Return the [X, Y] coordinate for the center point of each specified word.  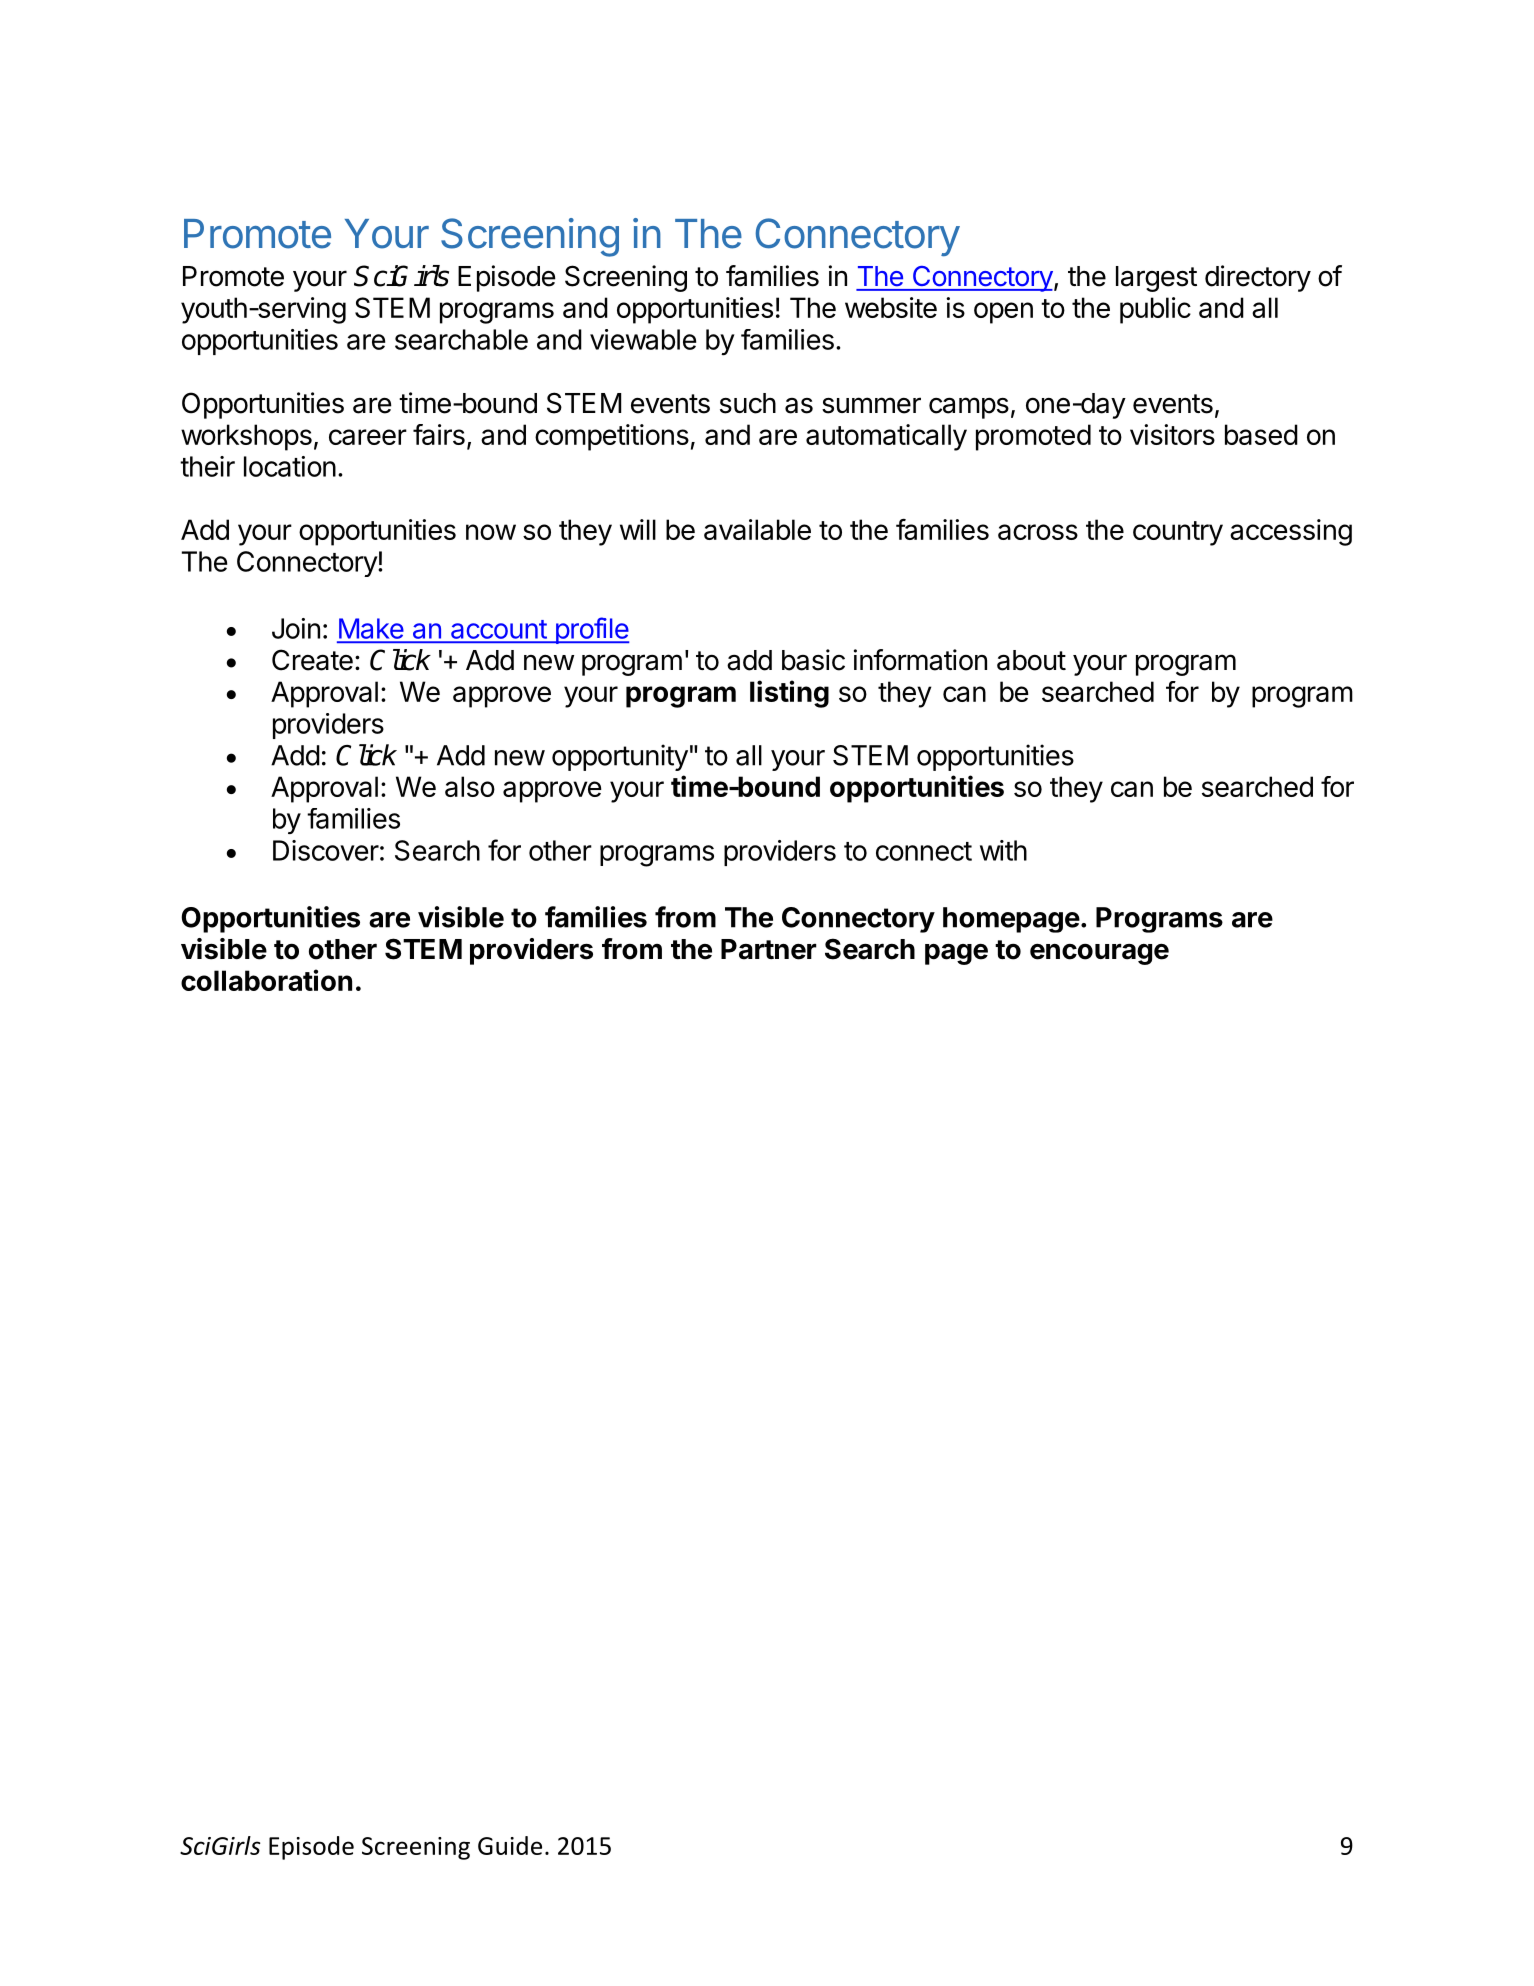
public [1155, 310]
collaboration [266, 980]
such [748, 403]
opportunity [620, 757]
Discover [326, 850]
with [1003, 850]
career [368, 437]
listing [789, 694]
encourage [1099, 954]
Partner [769, 949]
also [470, 786]
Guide [510, 1845]
